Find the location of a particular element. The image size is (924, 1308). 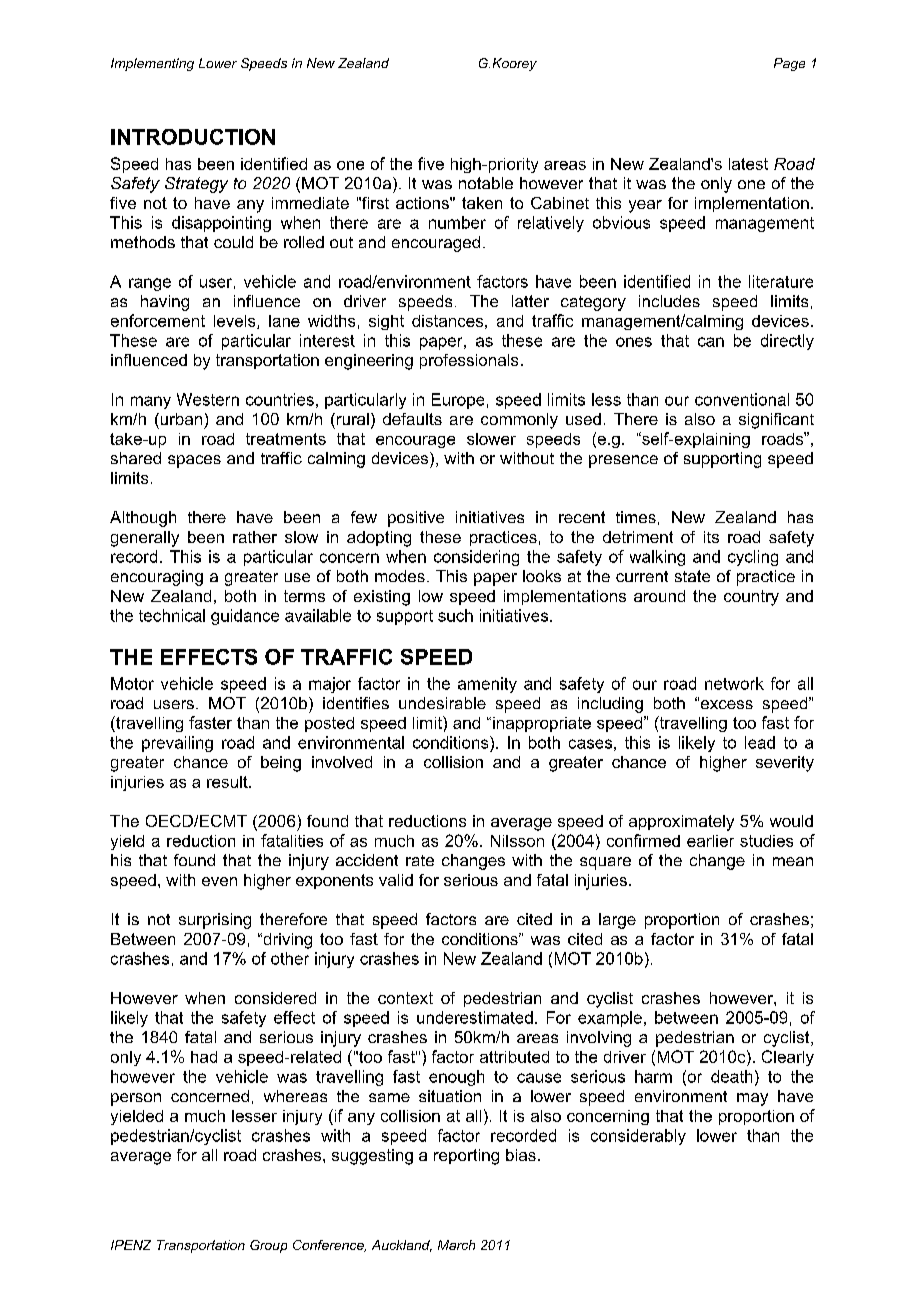

latest is located at coordinates (748, 164).
